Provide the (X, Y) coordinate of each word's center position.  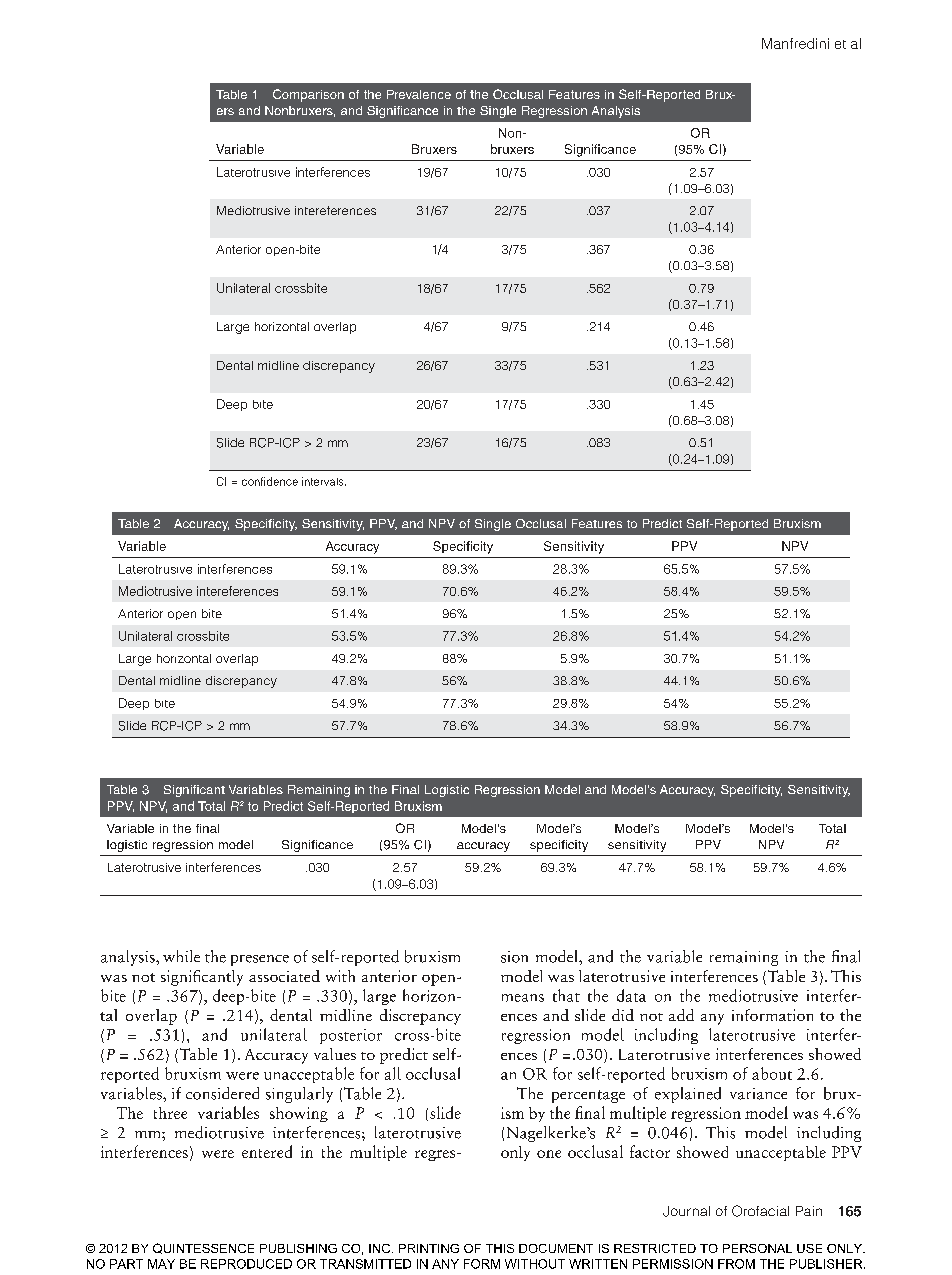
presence (260, 960)
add (681, 1015)
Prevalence (419, 94)
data (631, 995)
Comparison (308, 95)
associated (284, 976)
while (181, 956)
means (523, 998)
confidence (270, 481)
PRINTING (429, 1248)
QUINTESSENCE (203, 1248)
